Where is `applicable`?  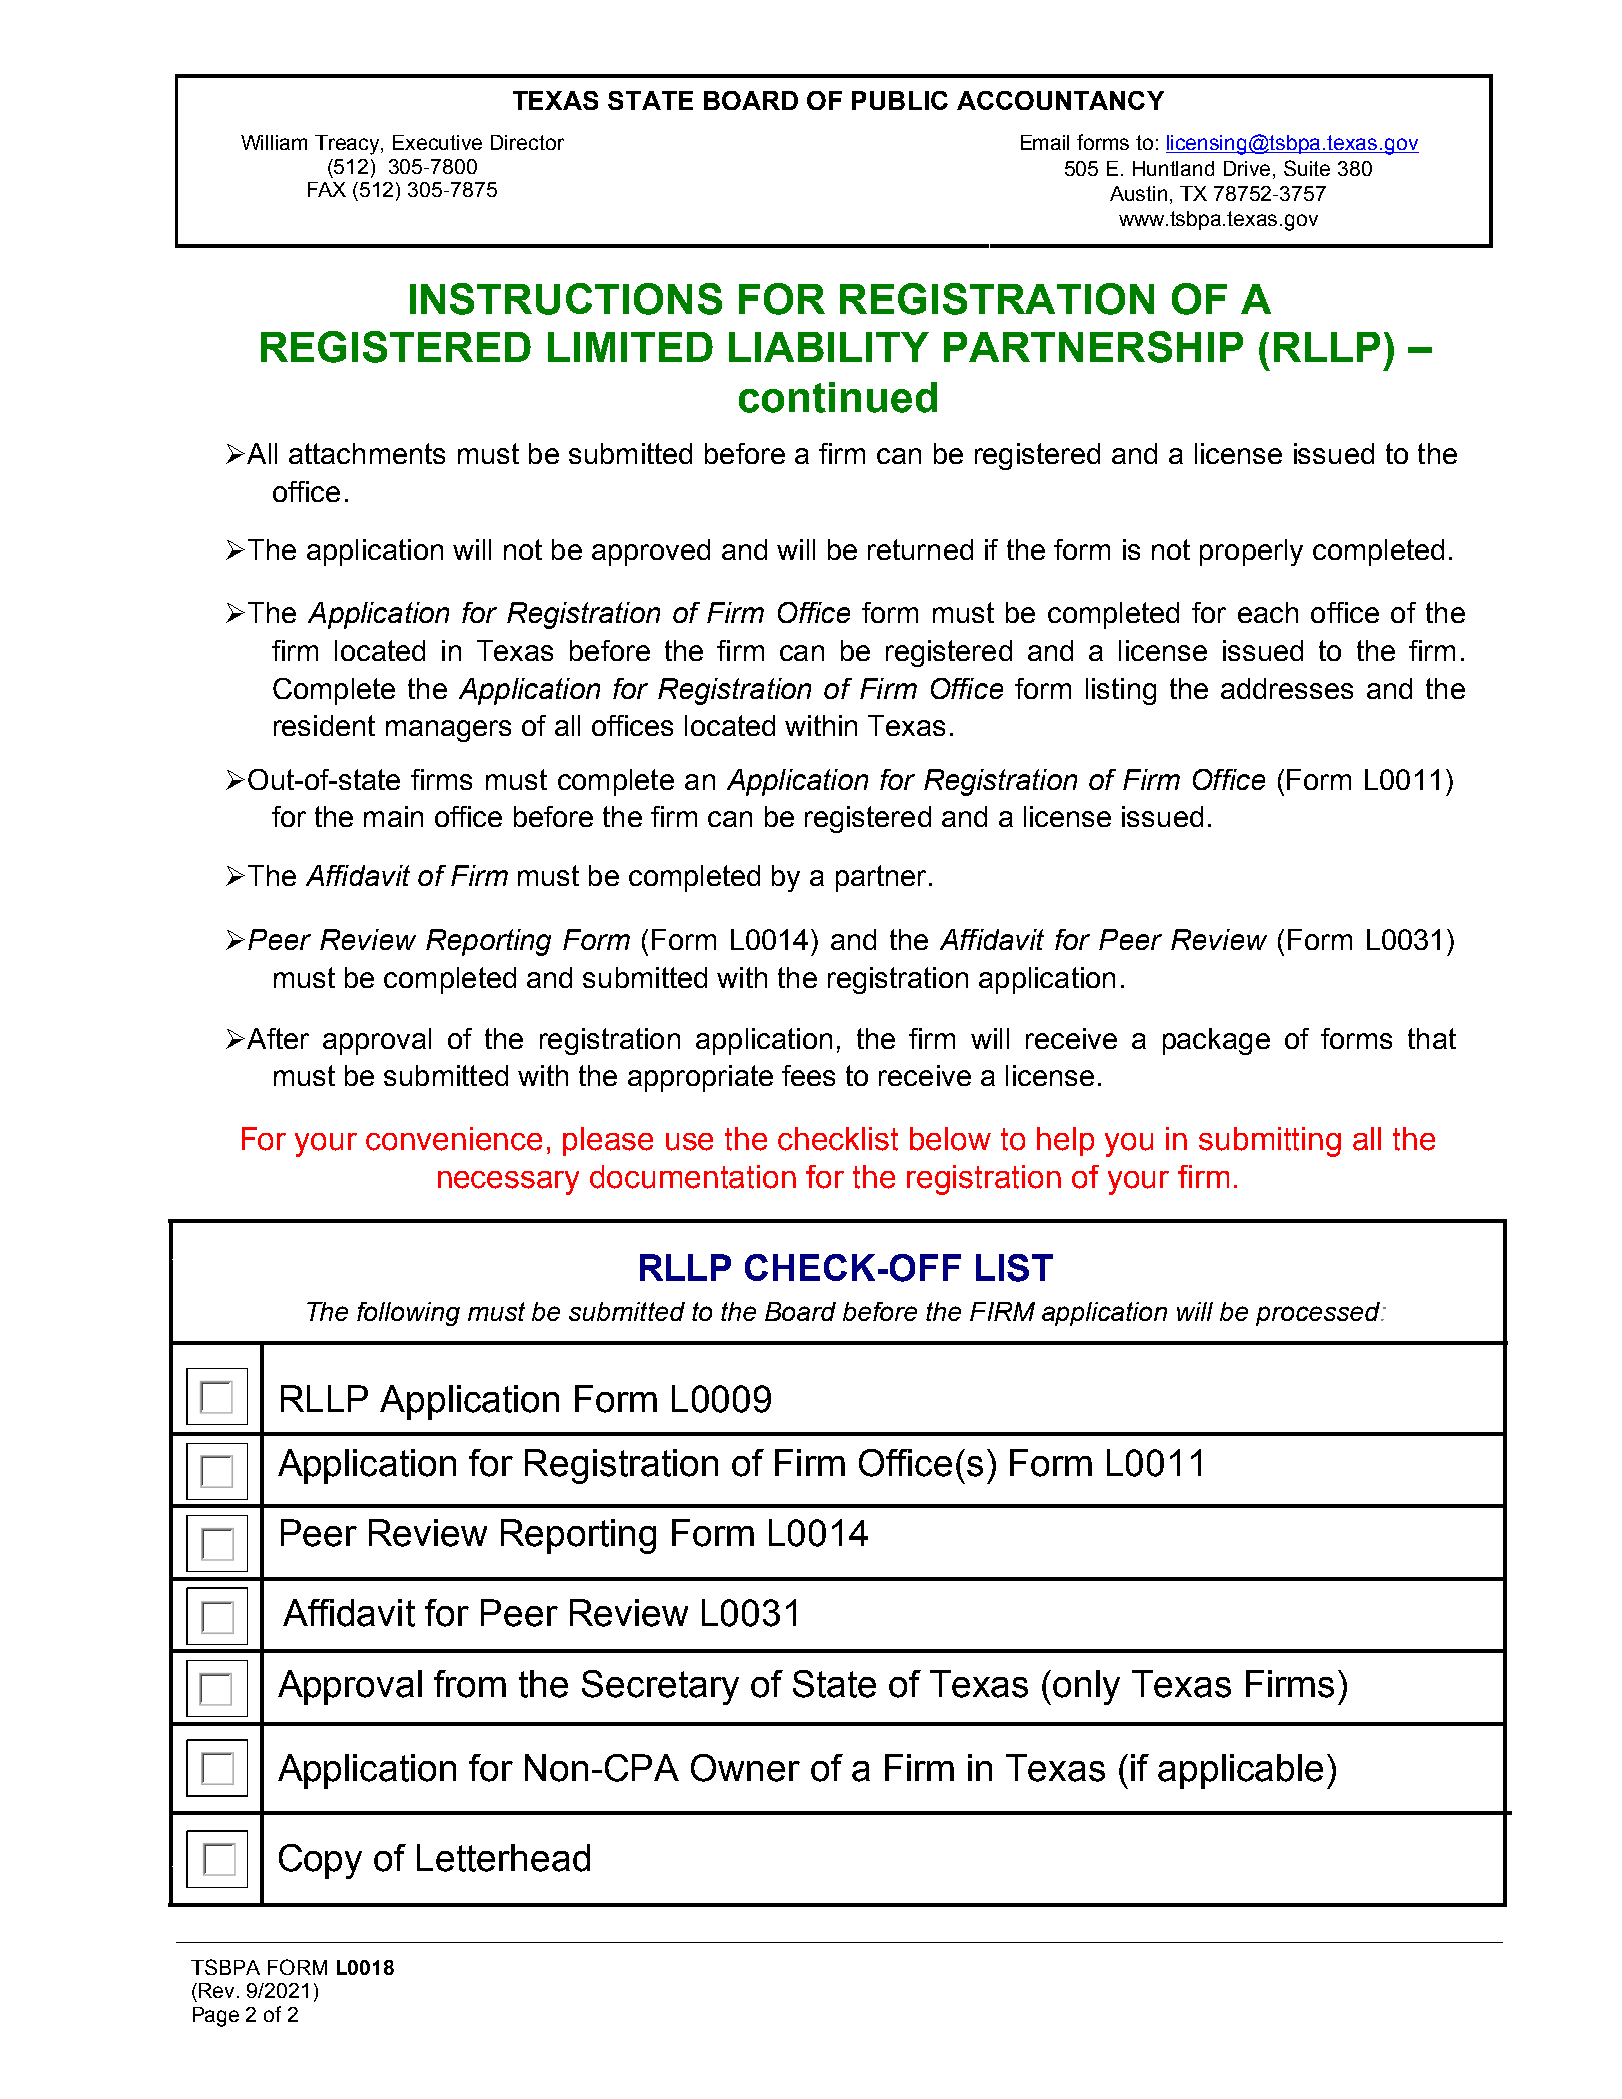 applicable is located at coordinates (1240, 1771).
